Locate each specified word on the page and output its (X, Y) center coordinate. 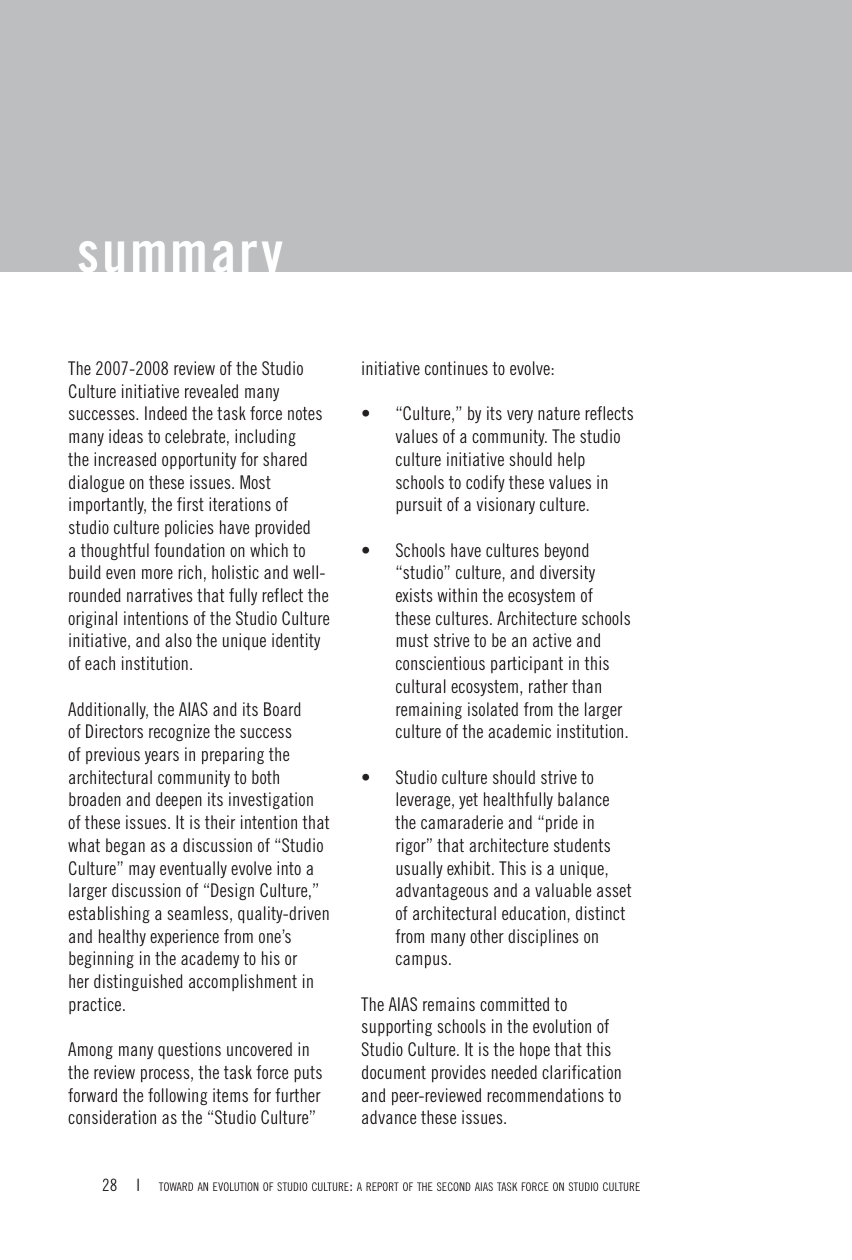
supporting (397, 1028)
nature (559, 413)
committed (514, 1004)
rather (548, 686)
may (142, 871)
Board (282, 709)
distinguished (138, 982)
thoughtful (115, 551)
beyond (567, 551)
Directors (114, 731)
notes (305, 413)
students (582, 845)
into (289, 868)
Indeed (166, 413)
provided (282, 529)
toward (176, 1186)
